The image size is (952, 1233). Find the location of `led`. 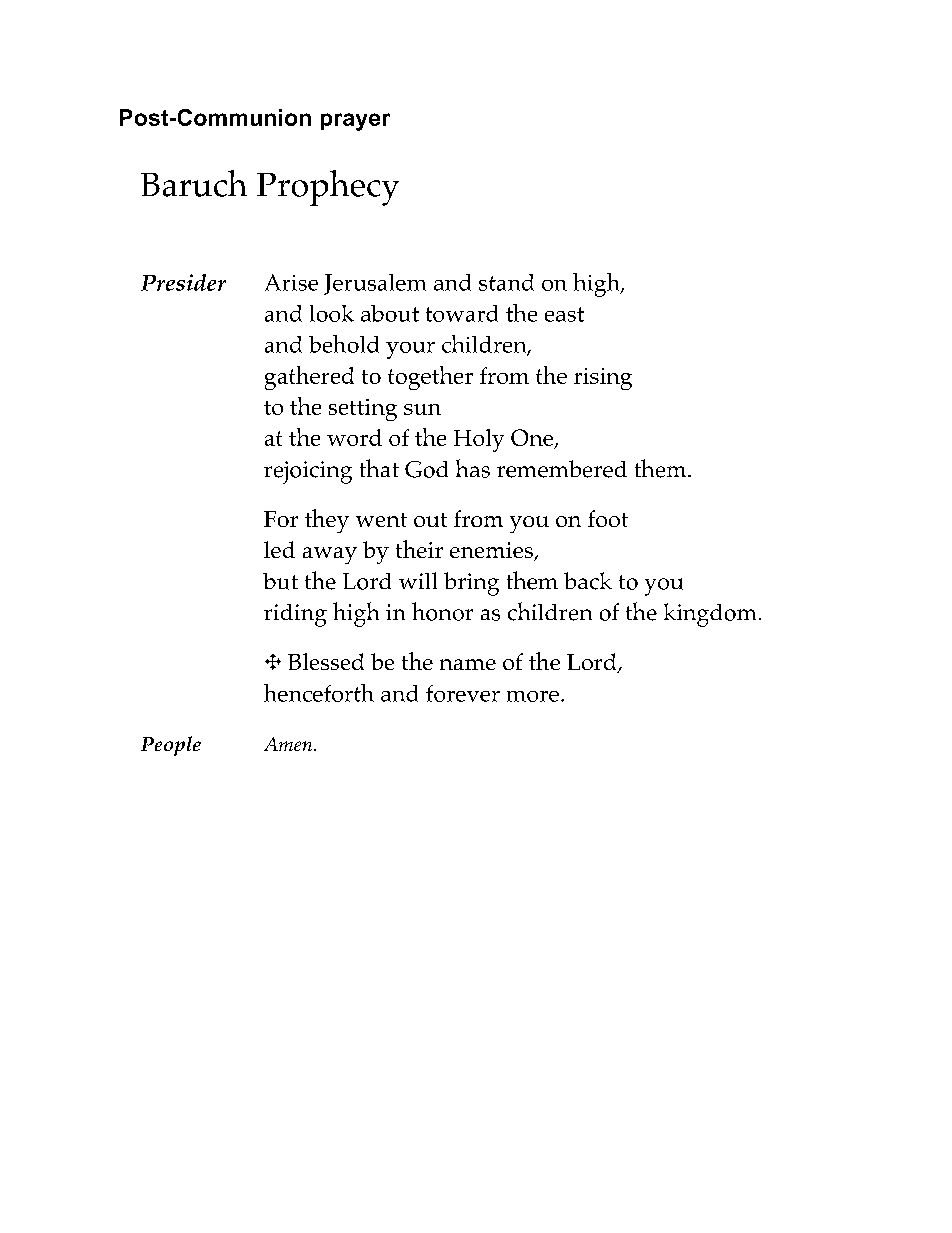

led is located at coordinates (279, 549).
